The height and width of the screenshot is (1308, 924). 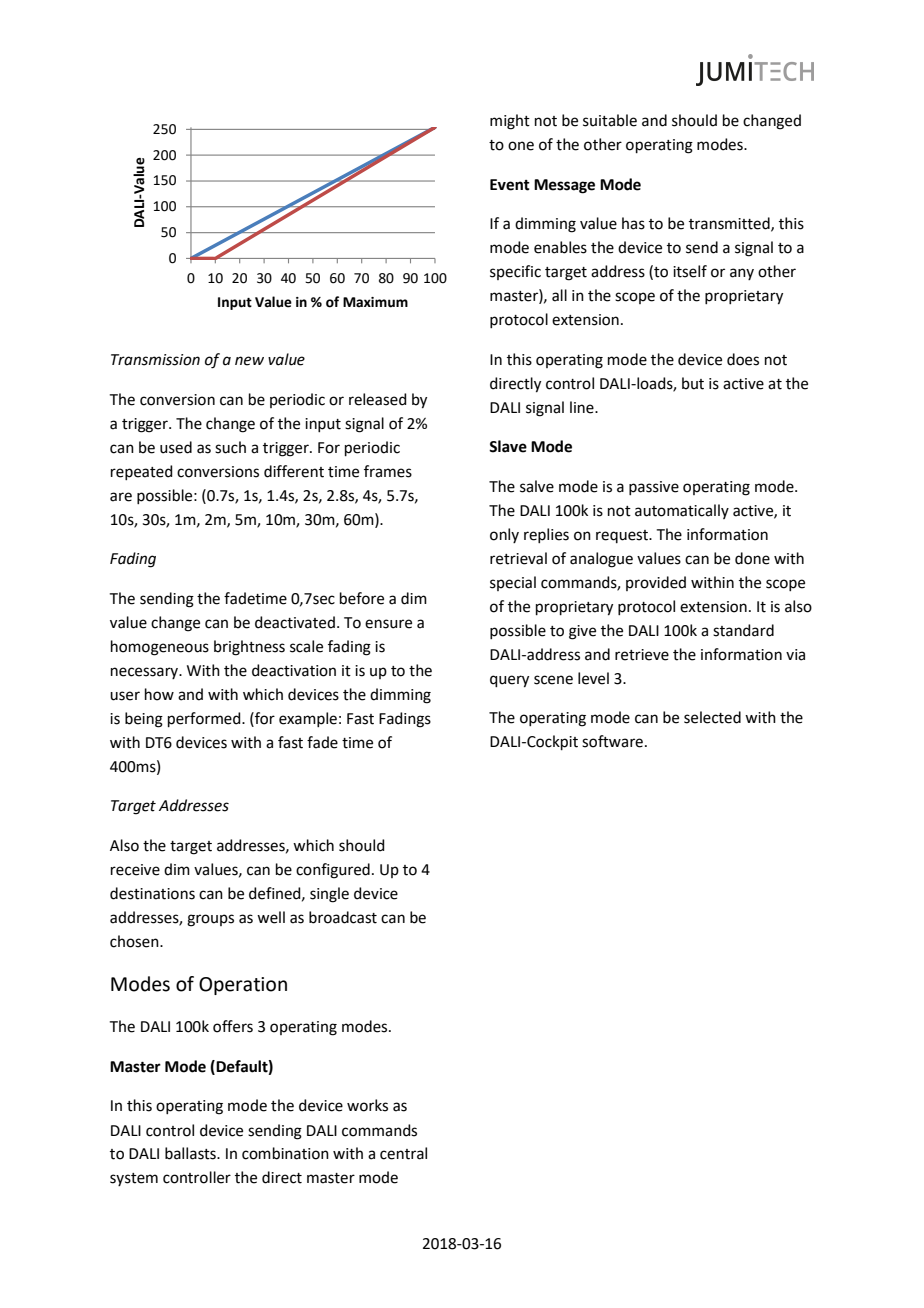 I want to click on performed, so click(x=205, y=719).
